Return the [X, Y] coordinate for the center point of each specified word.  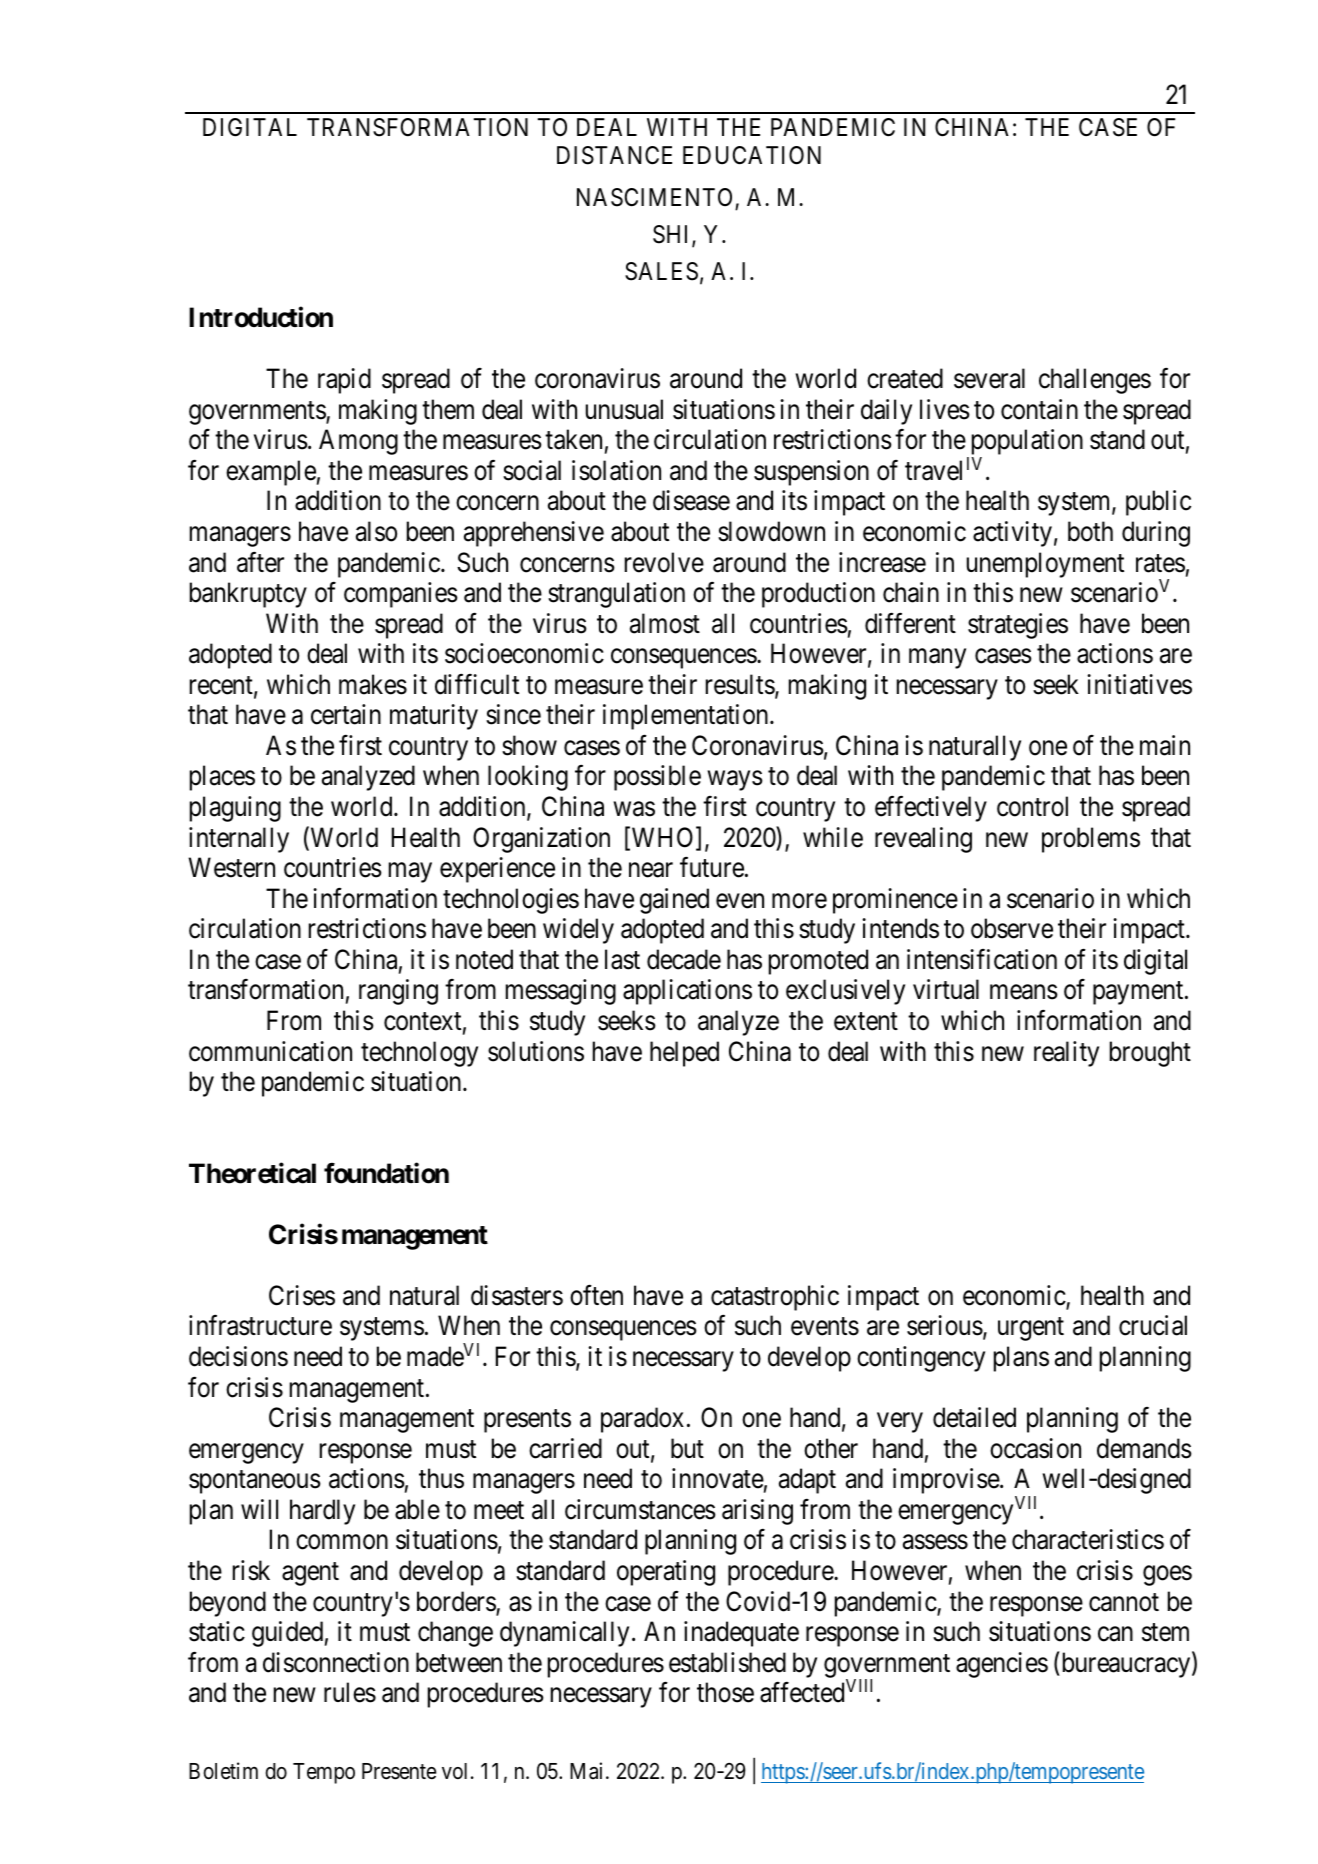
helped [684, 1054]
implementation [687, 717]
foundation [386, 1173]
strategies [1018, 626]
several [989, 378]
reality [1066, 1054]
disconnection [336, 1662]
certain [346, 714]
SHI [673, 235]
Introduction [261, 317]
